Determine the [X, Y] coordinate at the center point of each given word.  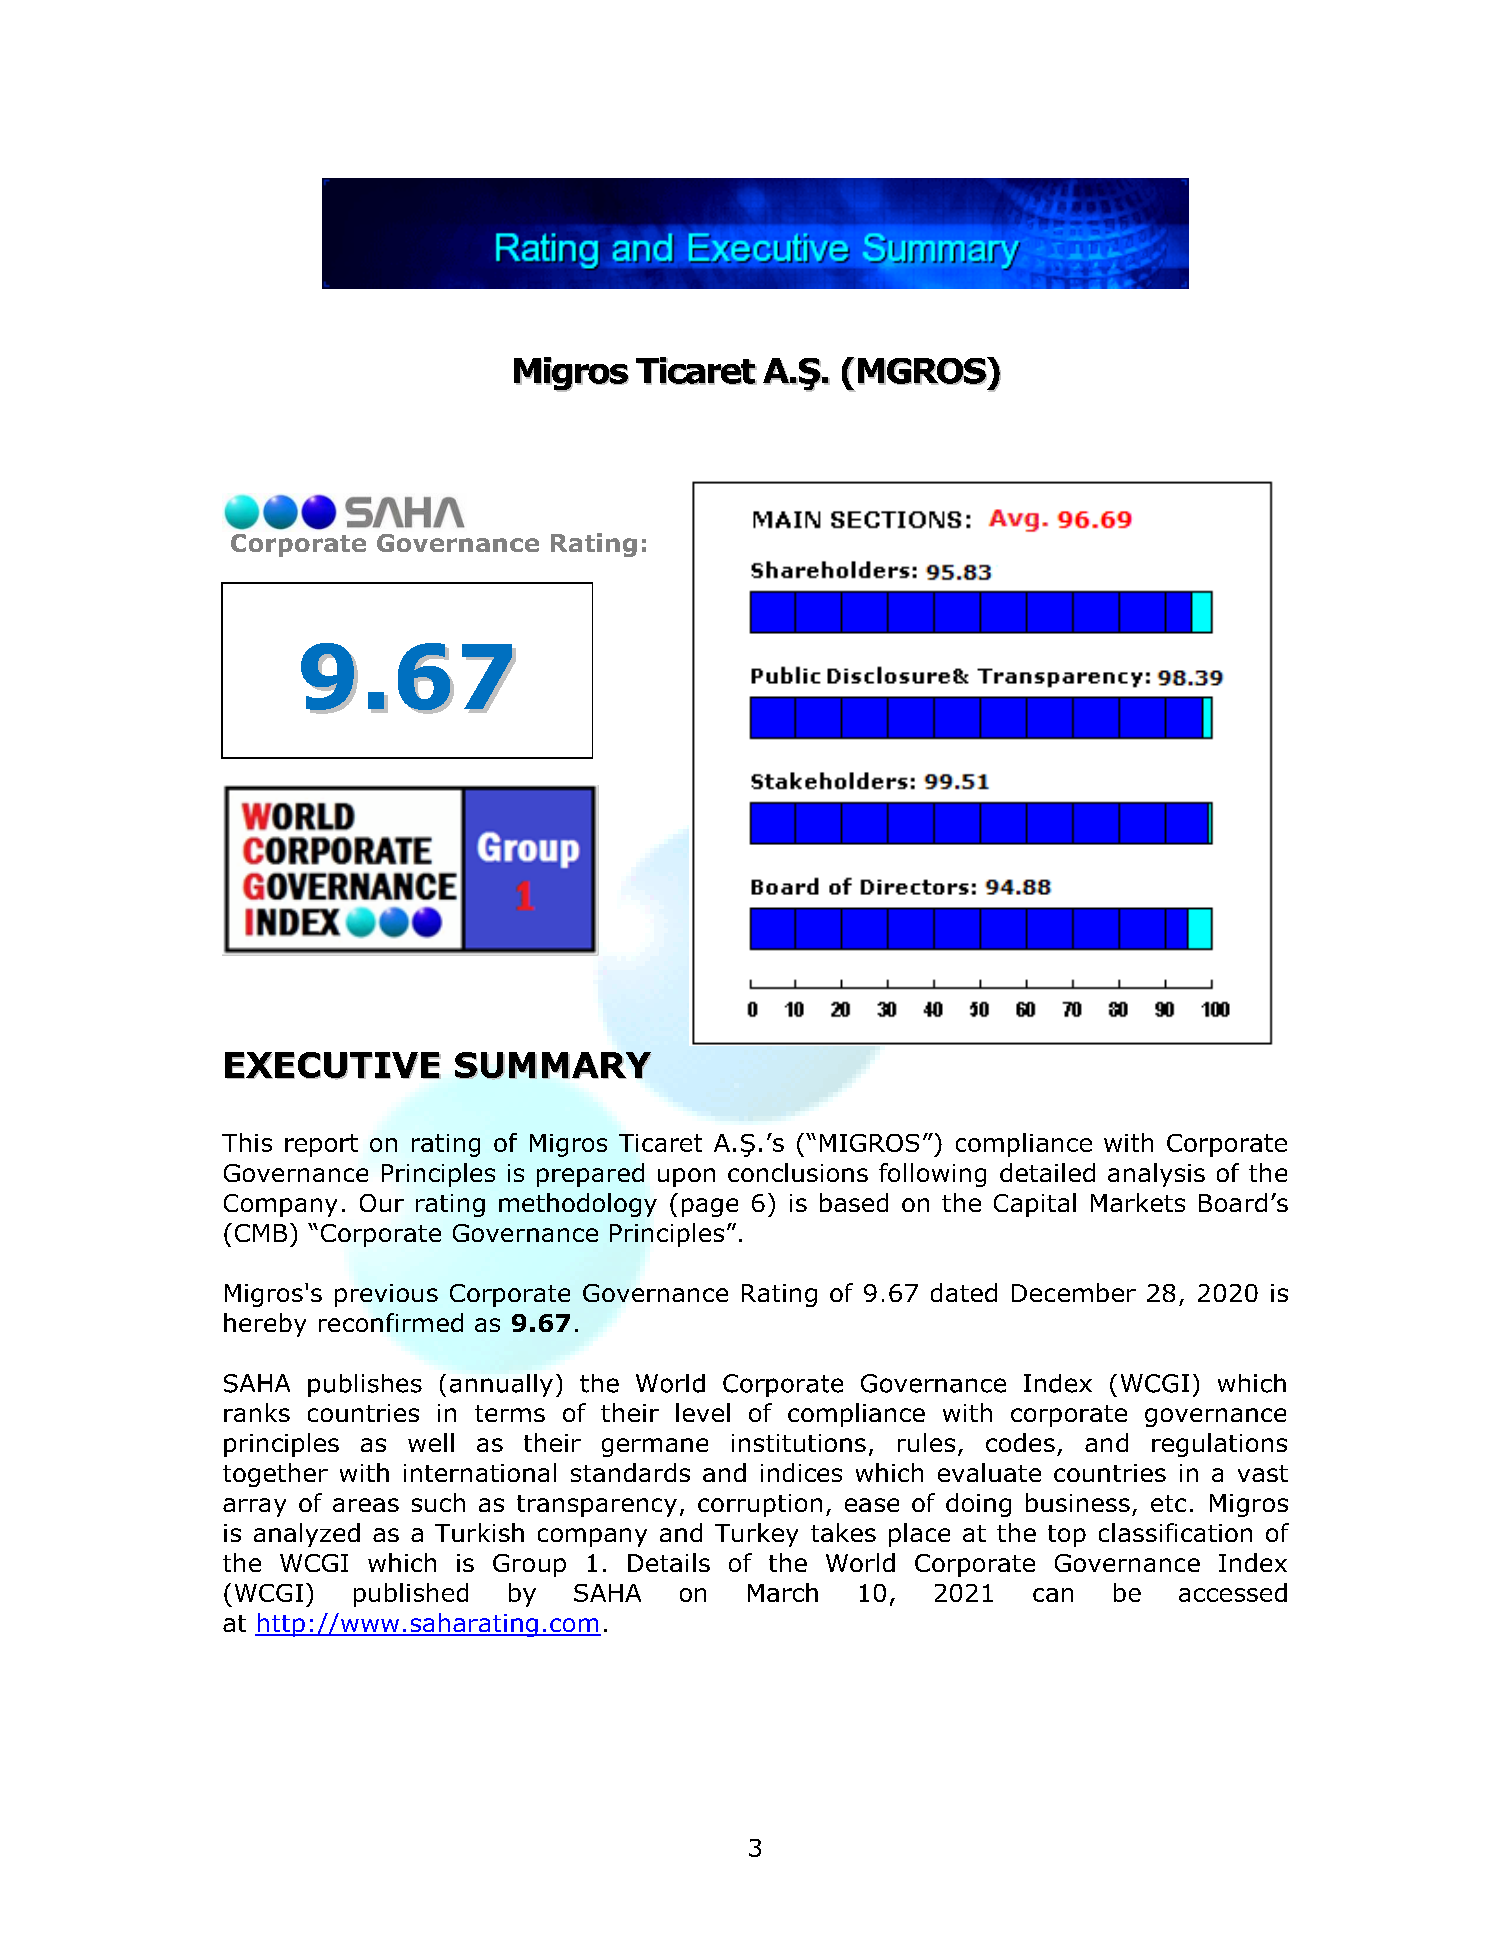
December [1074, 1292]
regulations [1219, 1445]
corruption [760, 1505]
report [321, 1145]
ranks [257, 1412]
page [710, 1207]
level [703, 1412]
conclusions [798, 1172]
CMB [261, 1233]
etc [1168, 1503]
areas [366, 1505]
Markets [1138, 1202]
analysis [1156, 1175]
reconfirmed [391, 1322]
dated [964, 1292]
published [411, 1595]
